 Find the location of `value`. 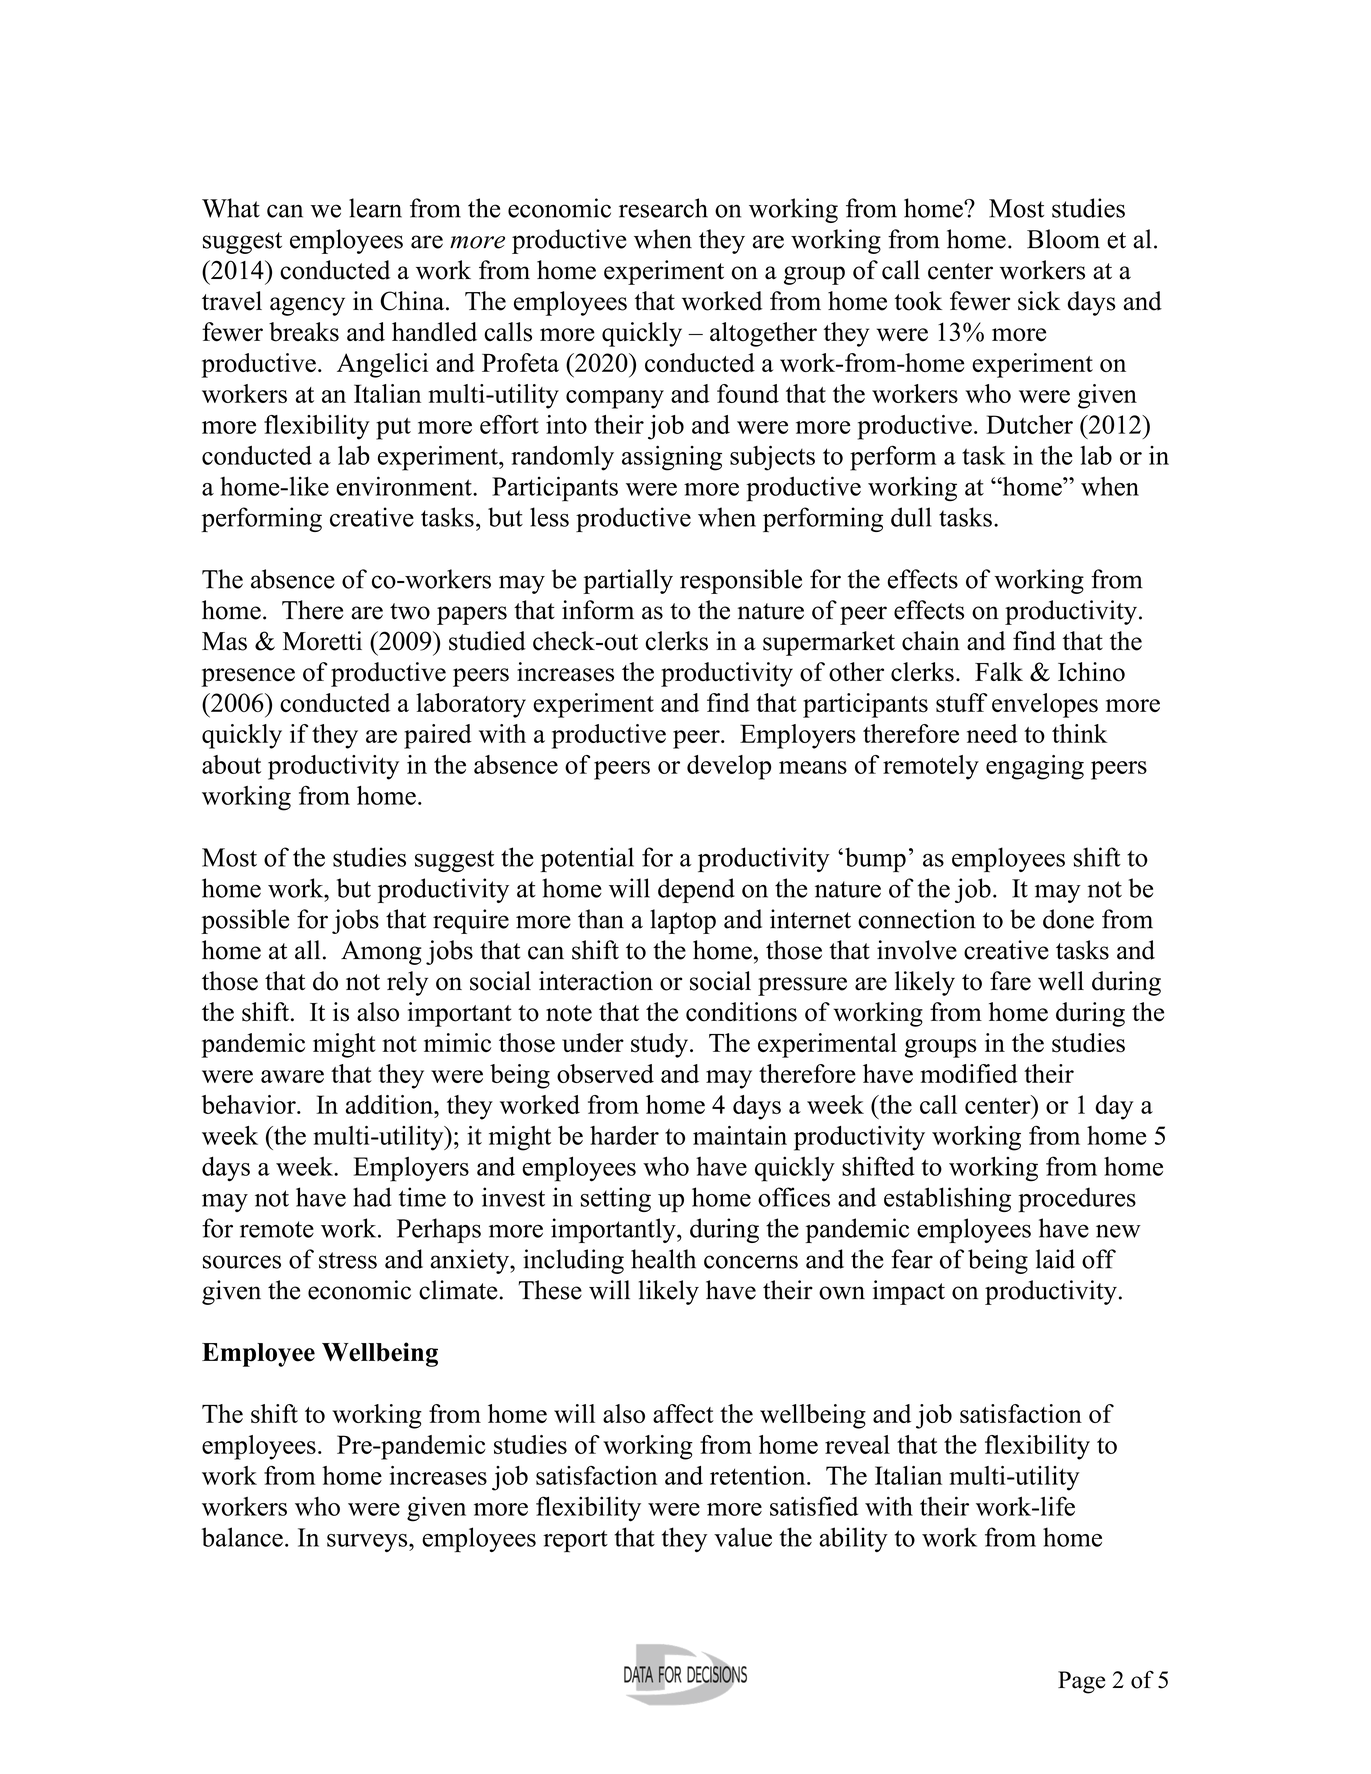

value is located at coordinates (743, 1537).
